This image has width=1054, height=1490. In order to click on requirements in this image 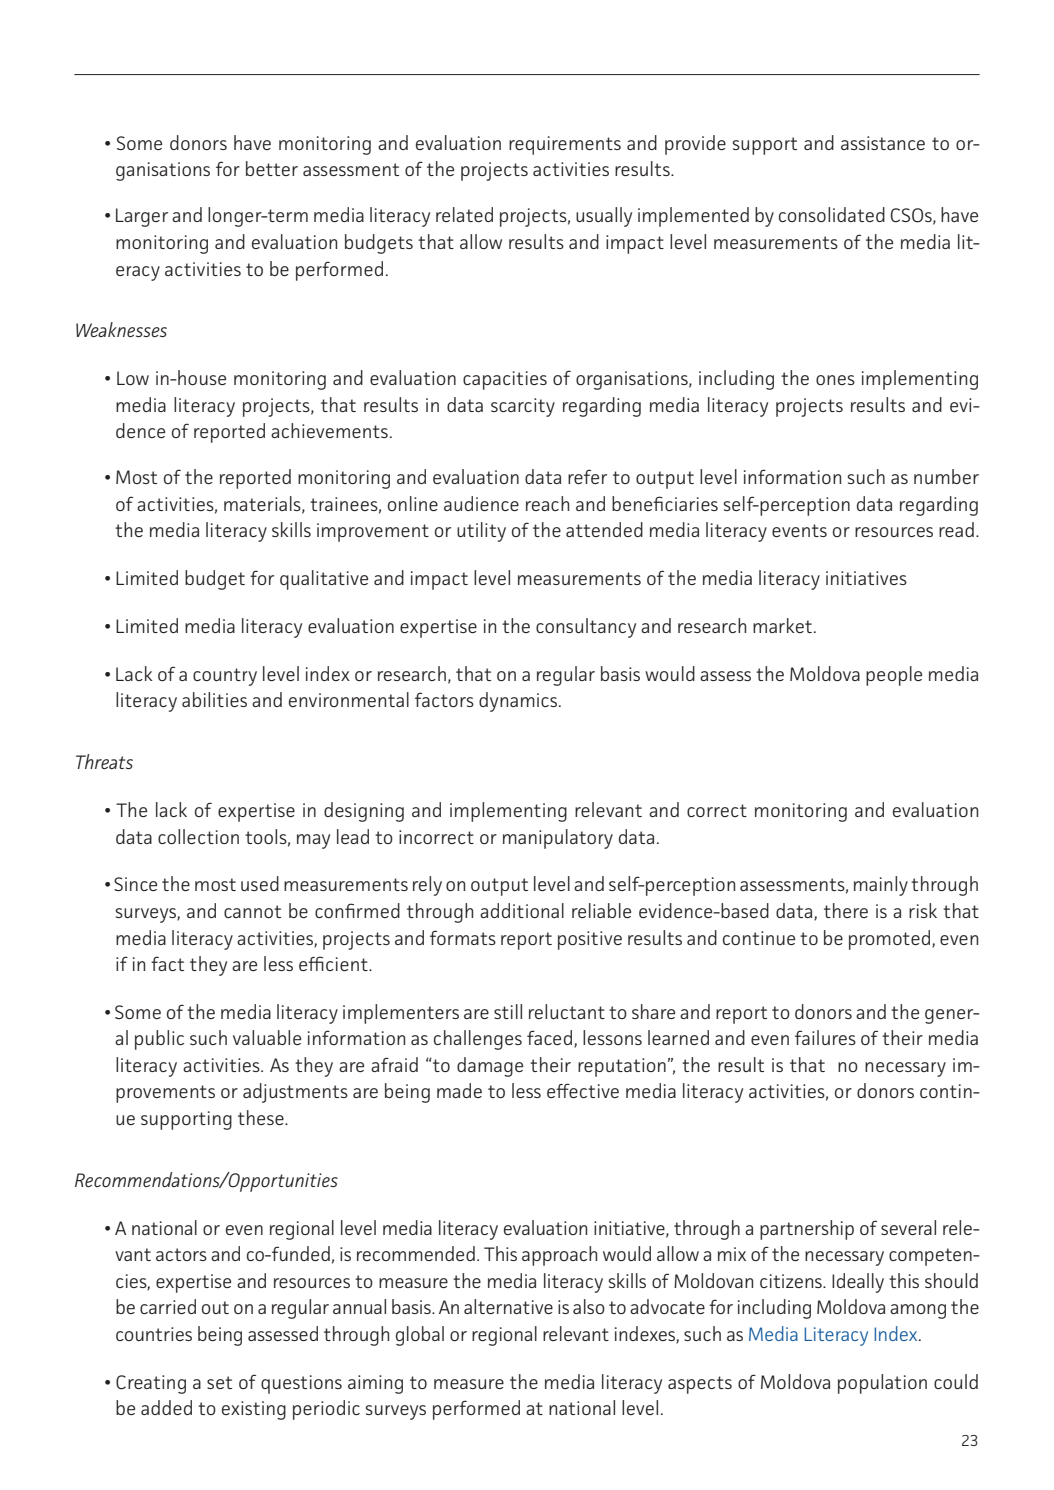, I will do `click(565, 145)`.
